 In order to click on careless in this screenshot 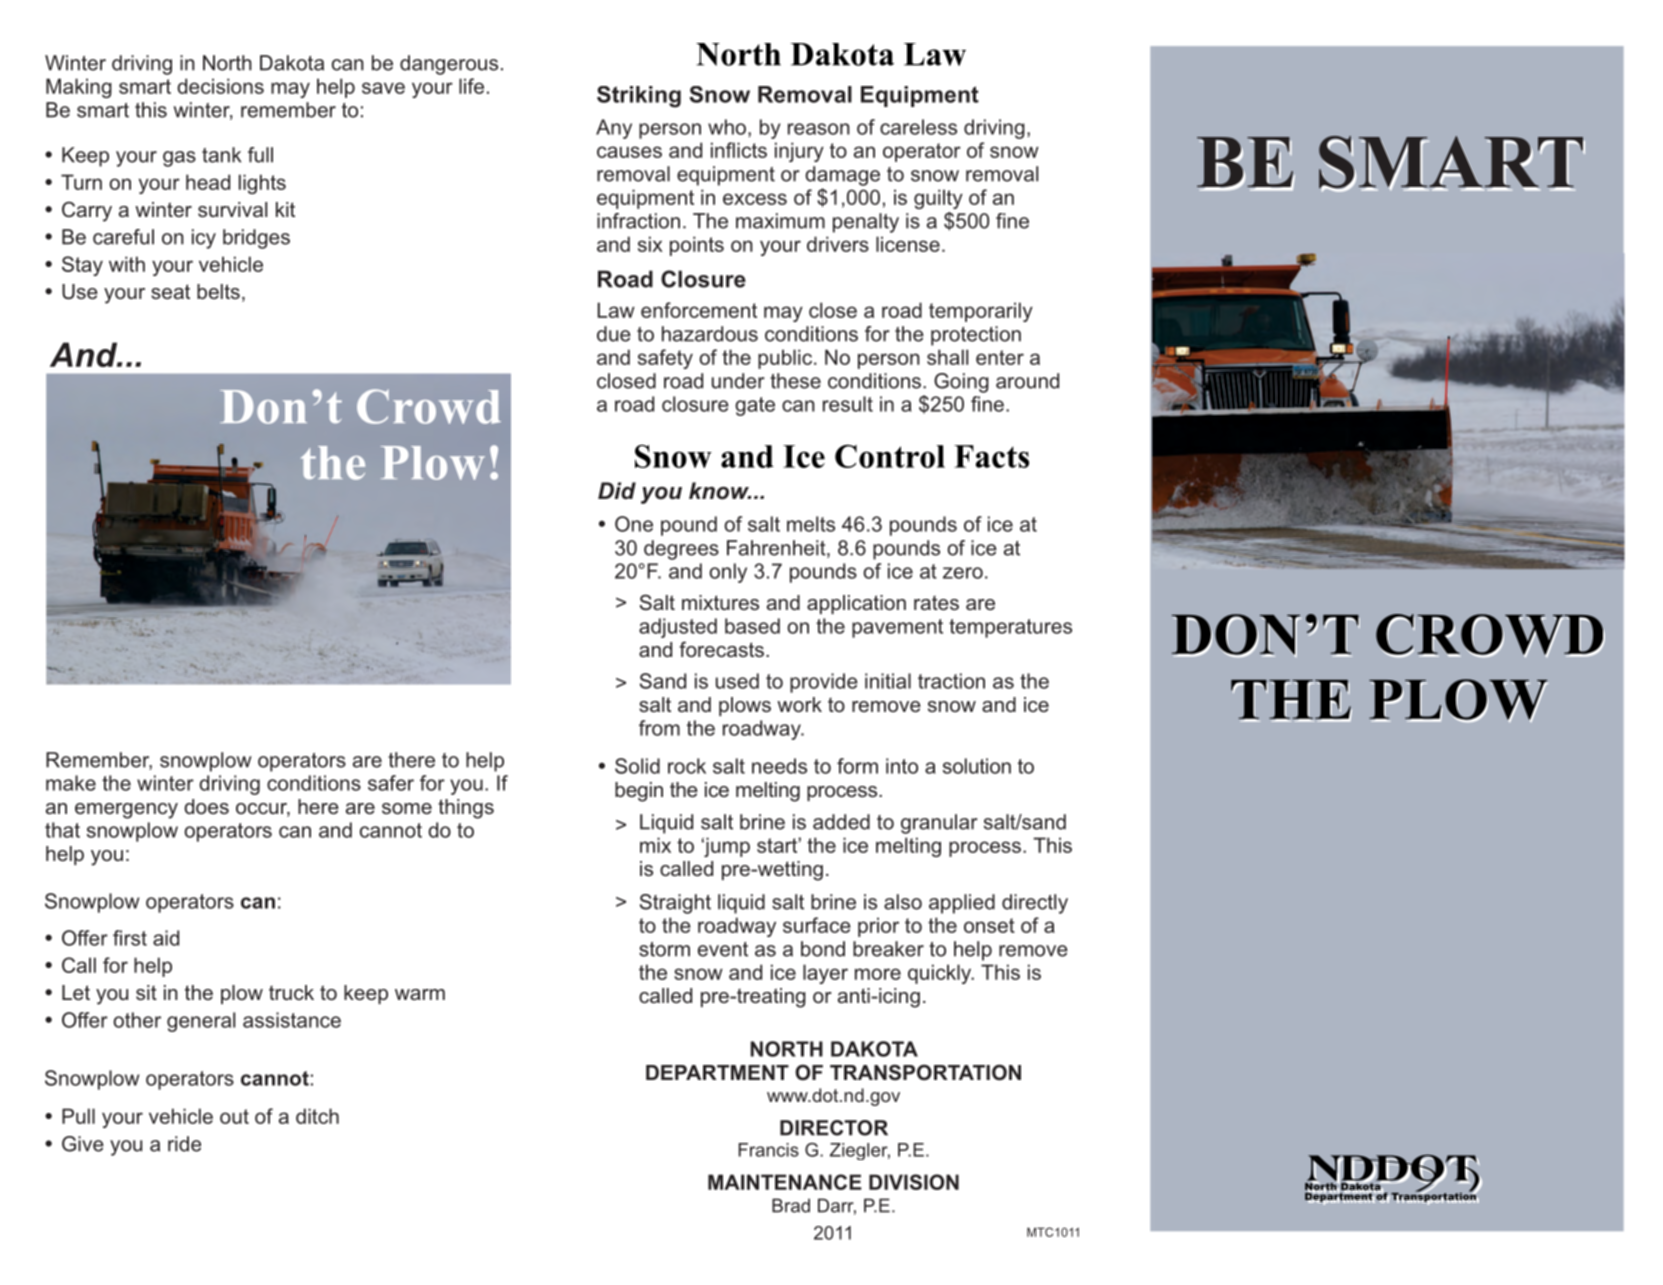, I will do `click(918, 127)`.
